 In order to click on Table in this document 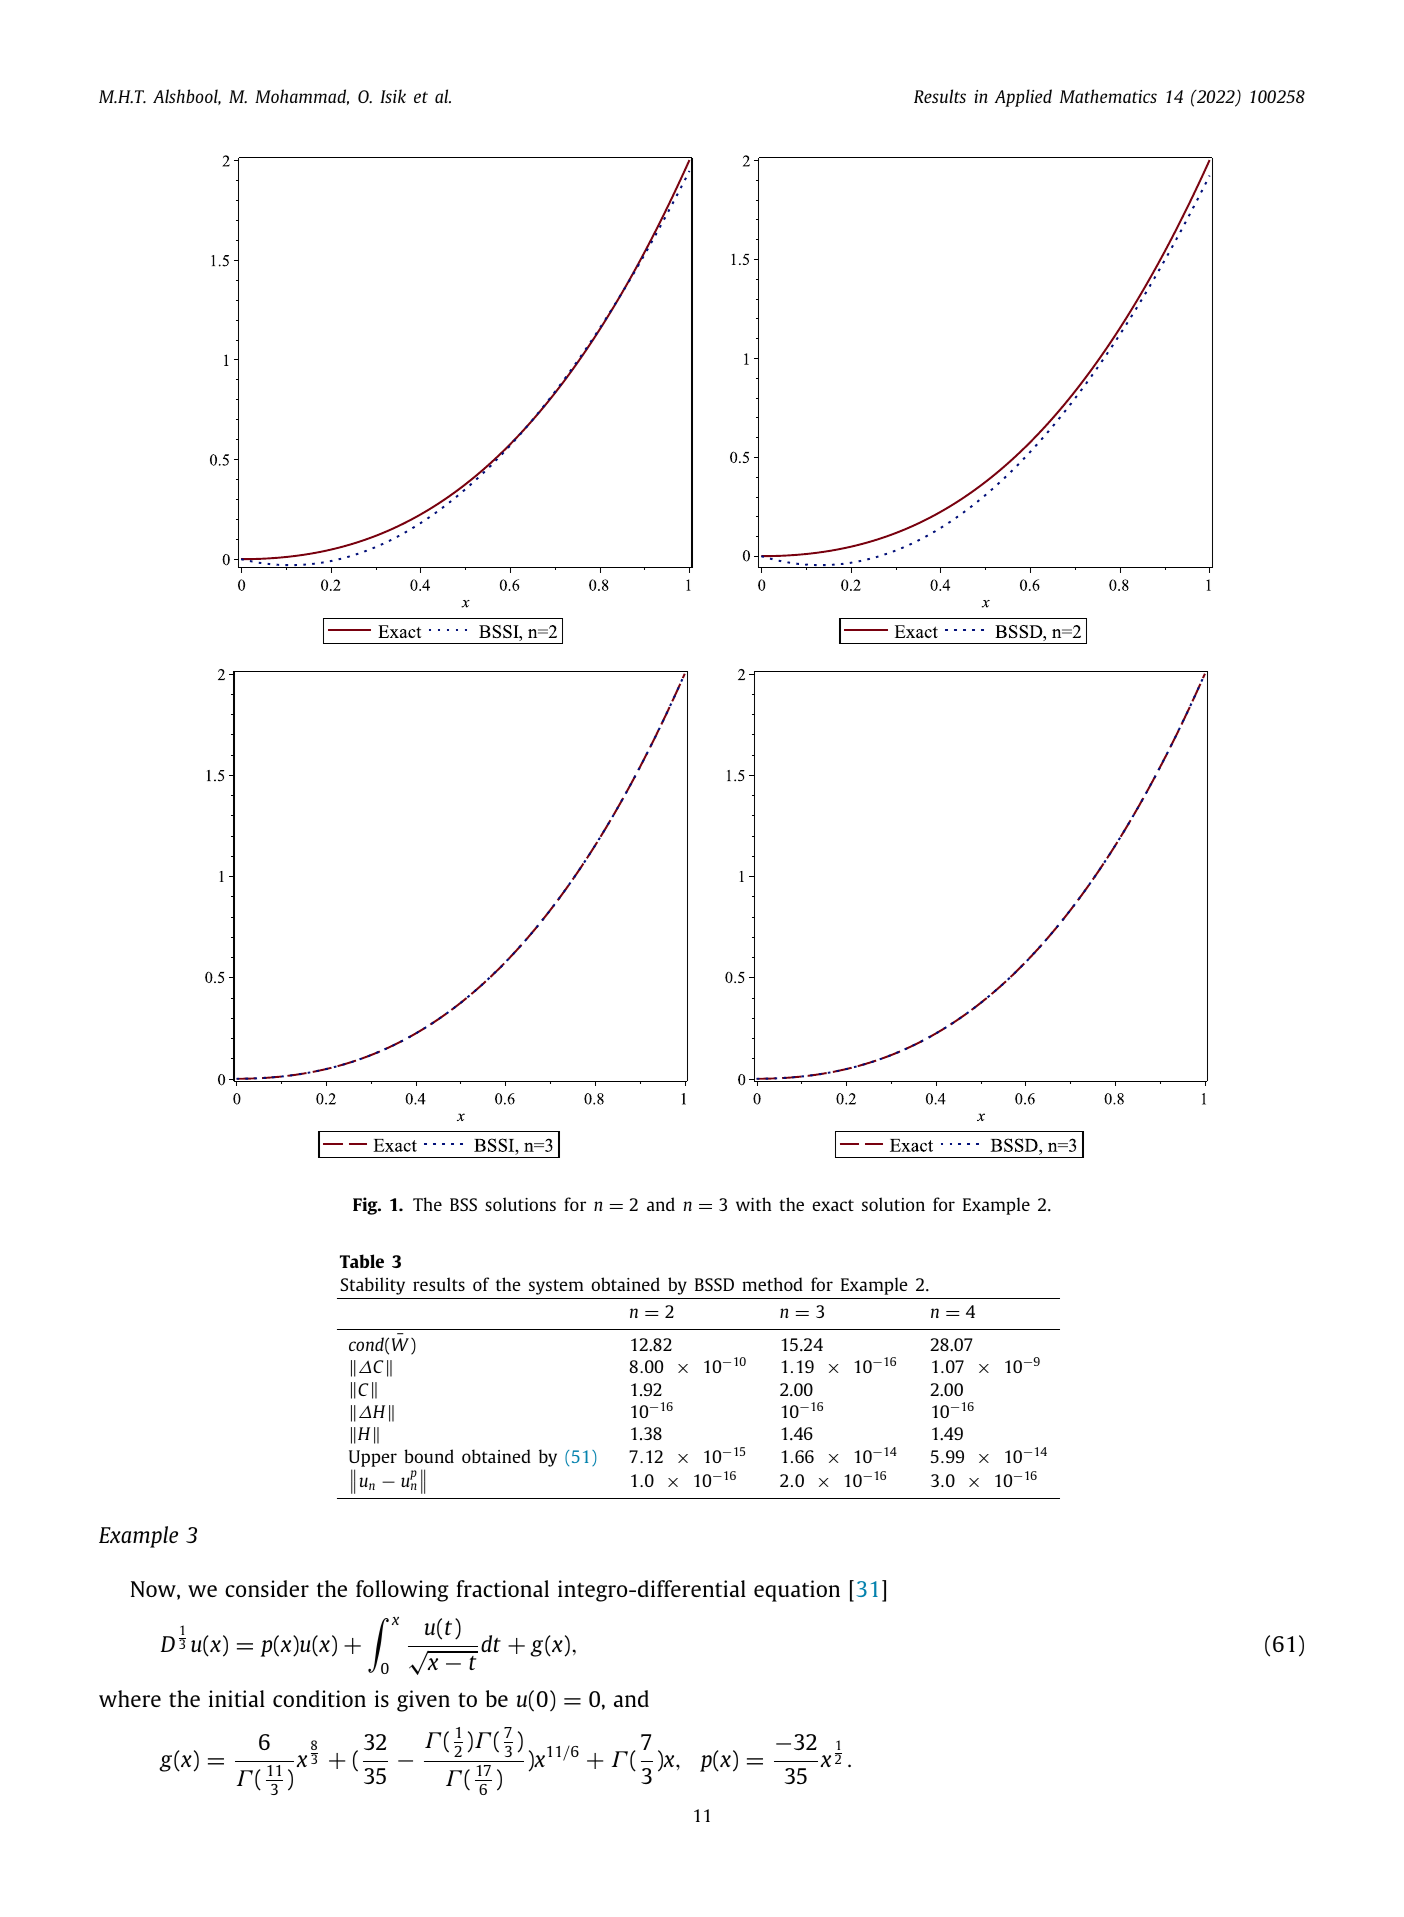, I will do `click(362, 1261)`.
